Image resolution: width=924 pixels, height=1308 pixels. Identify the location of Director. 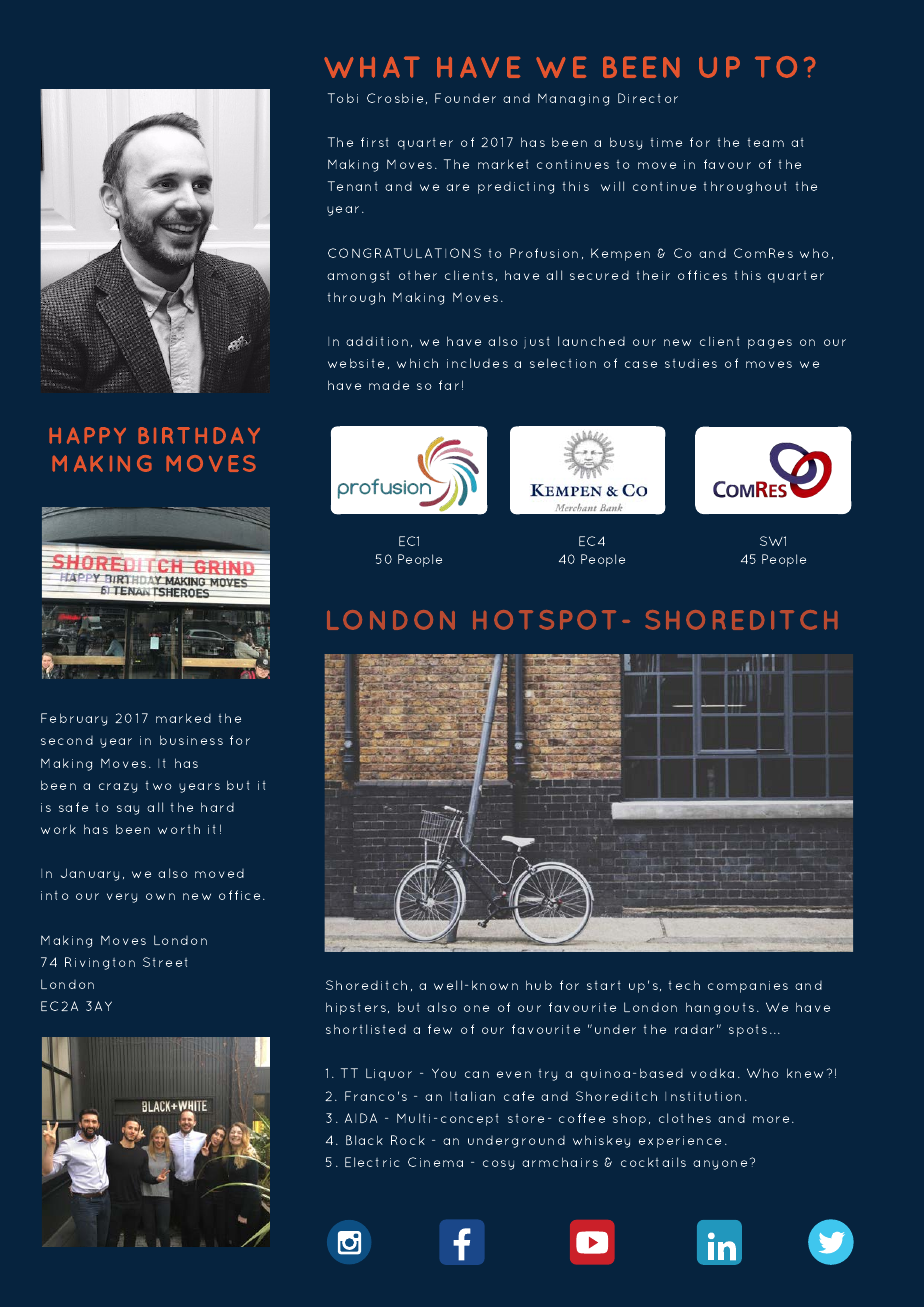
(648, 98).
